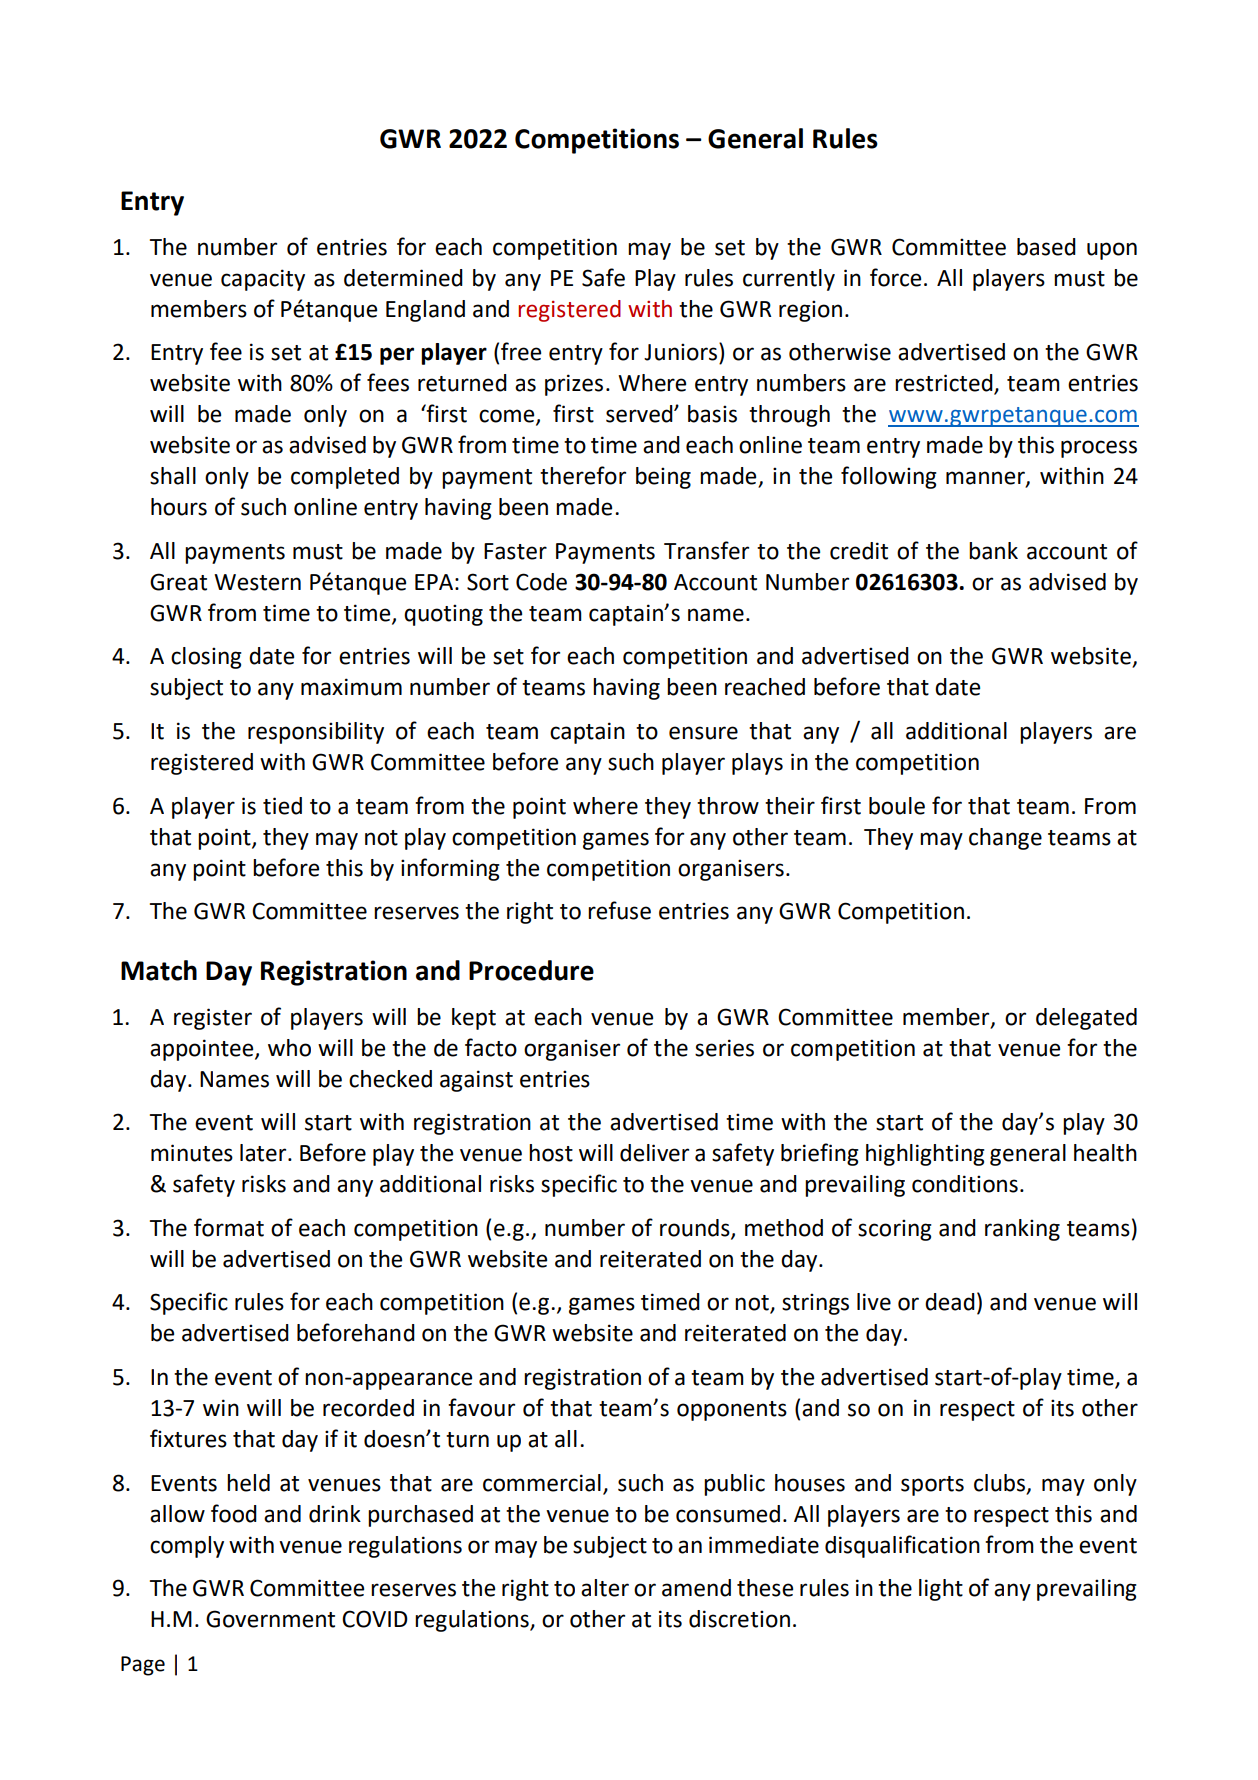 This page has width=1258, height=1780. Describe the element at coordinates (680, 352) in the page. I see `Juniors` at that location.
